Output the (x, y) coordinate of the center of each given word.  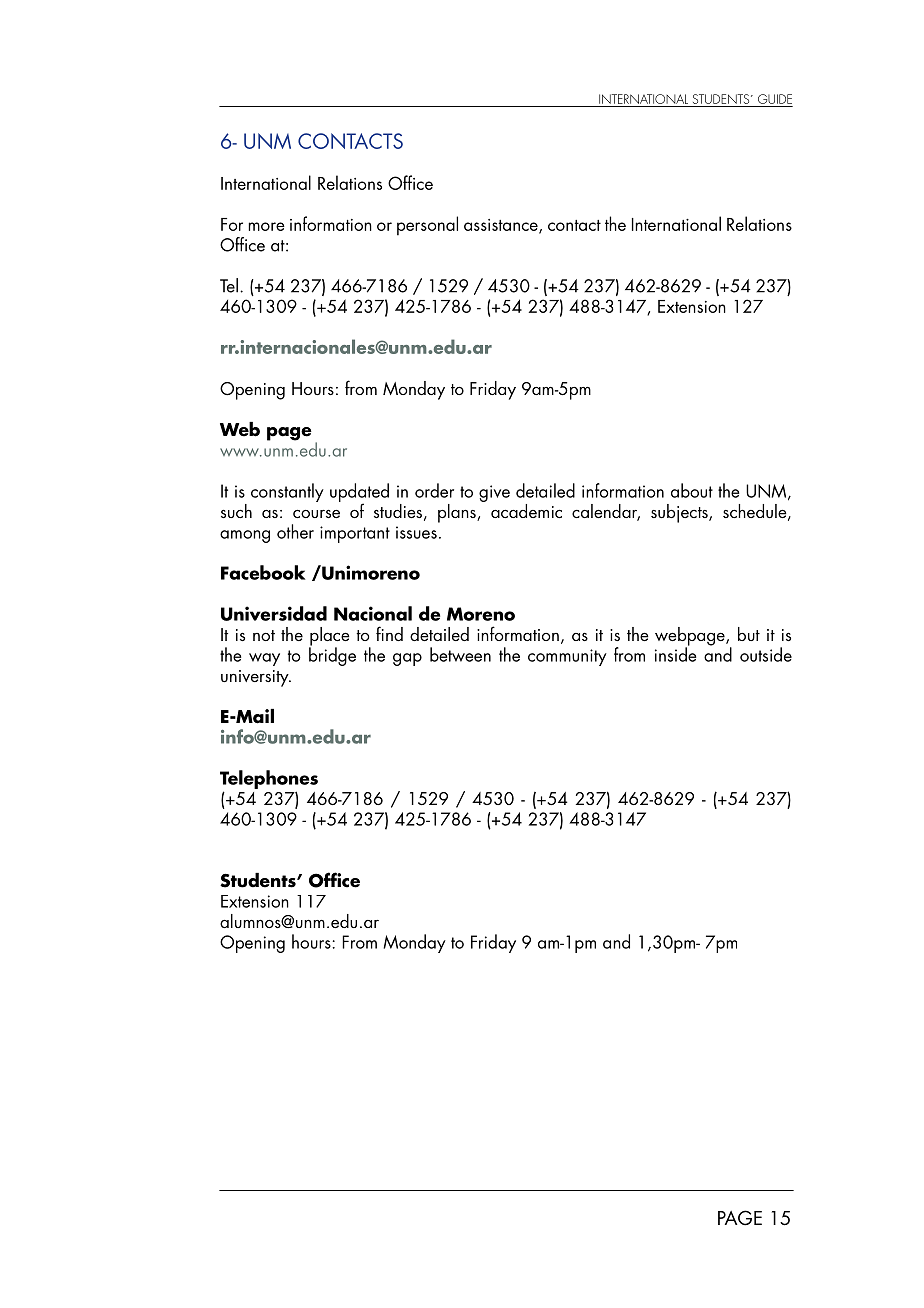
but (749, 634)
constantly (287, 492)
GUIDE (775, 99)
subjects (680, 513)
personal (427, 226)
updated (359, 493)
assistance (502, 226)
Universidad (274, 613)
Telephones (269, 779)
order (434, 490)
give (494, 493)
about (692, 490)
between (460, 654)
